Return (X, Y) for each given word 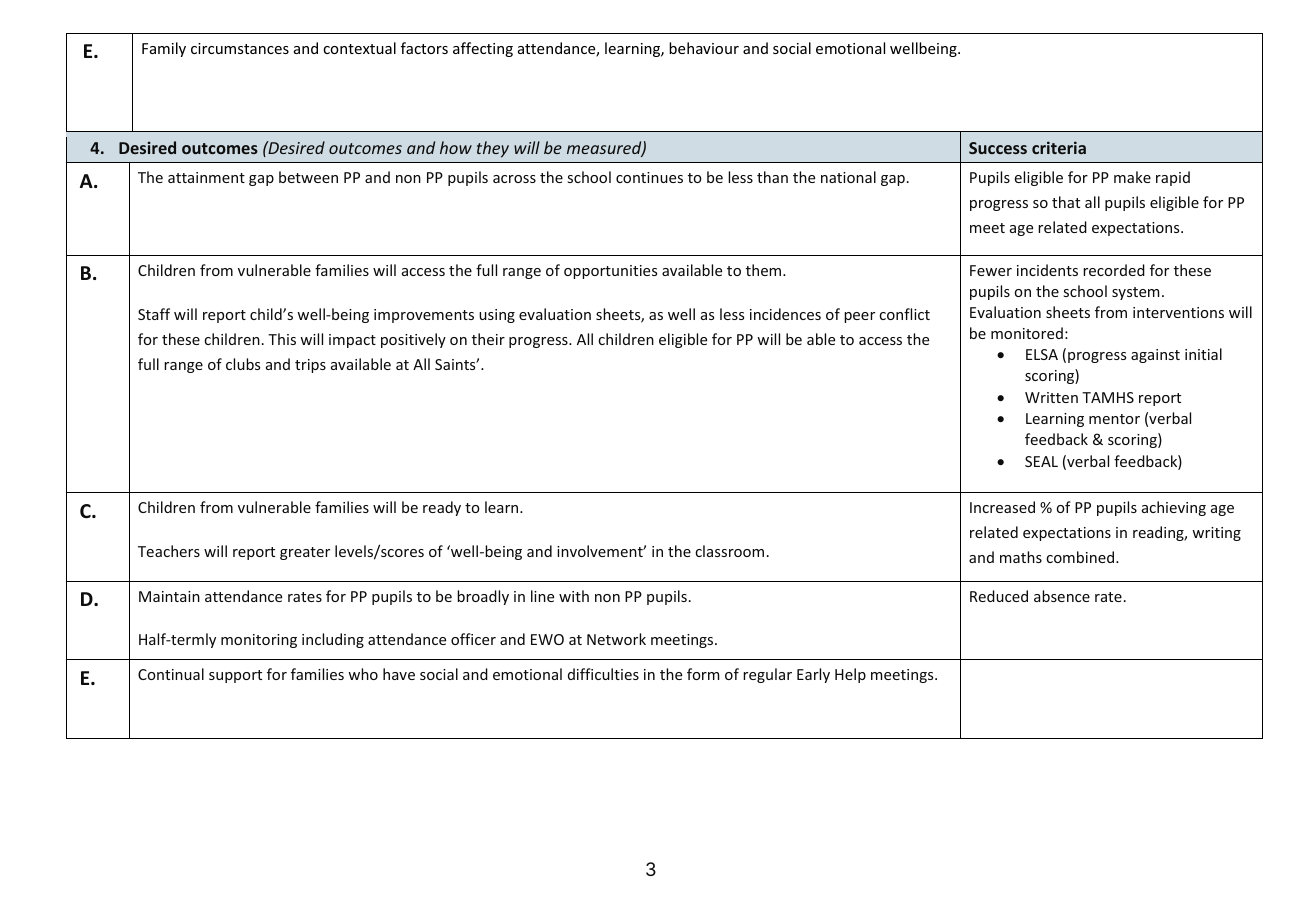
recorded (1114, 270)
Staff (154, 314)
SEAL (1041, 461)
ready (442, 508)
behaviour (704, 48)
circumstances (240, 48)
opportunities (610, 272)
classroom (729, 551)
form (703, 674)
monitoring (259, 641)
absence (1062, 596)
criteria (1059, 147)
